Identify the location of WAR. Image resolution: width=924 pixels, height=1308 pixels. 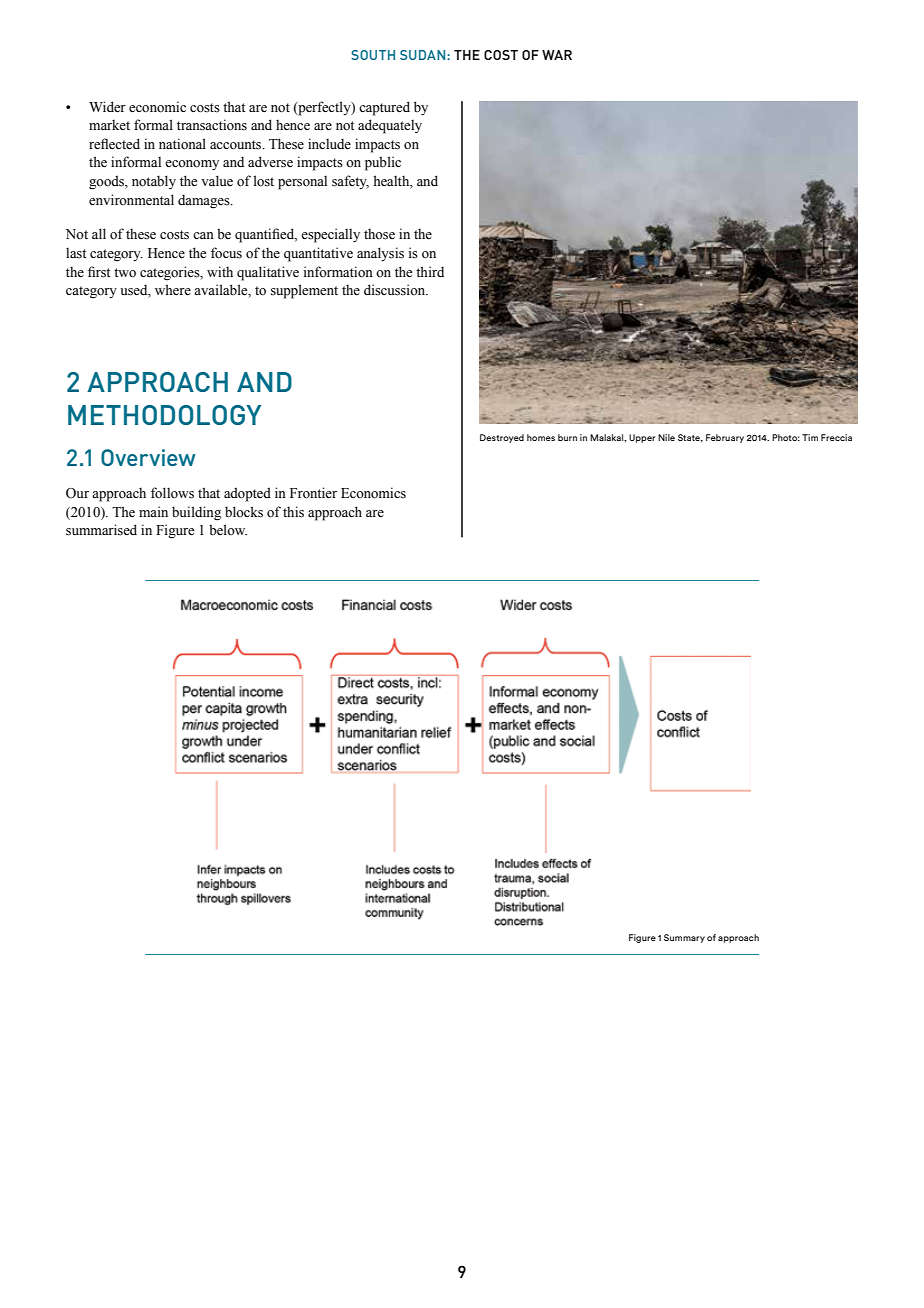
(557, 55).
